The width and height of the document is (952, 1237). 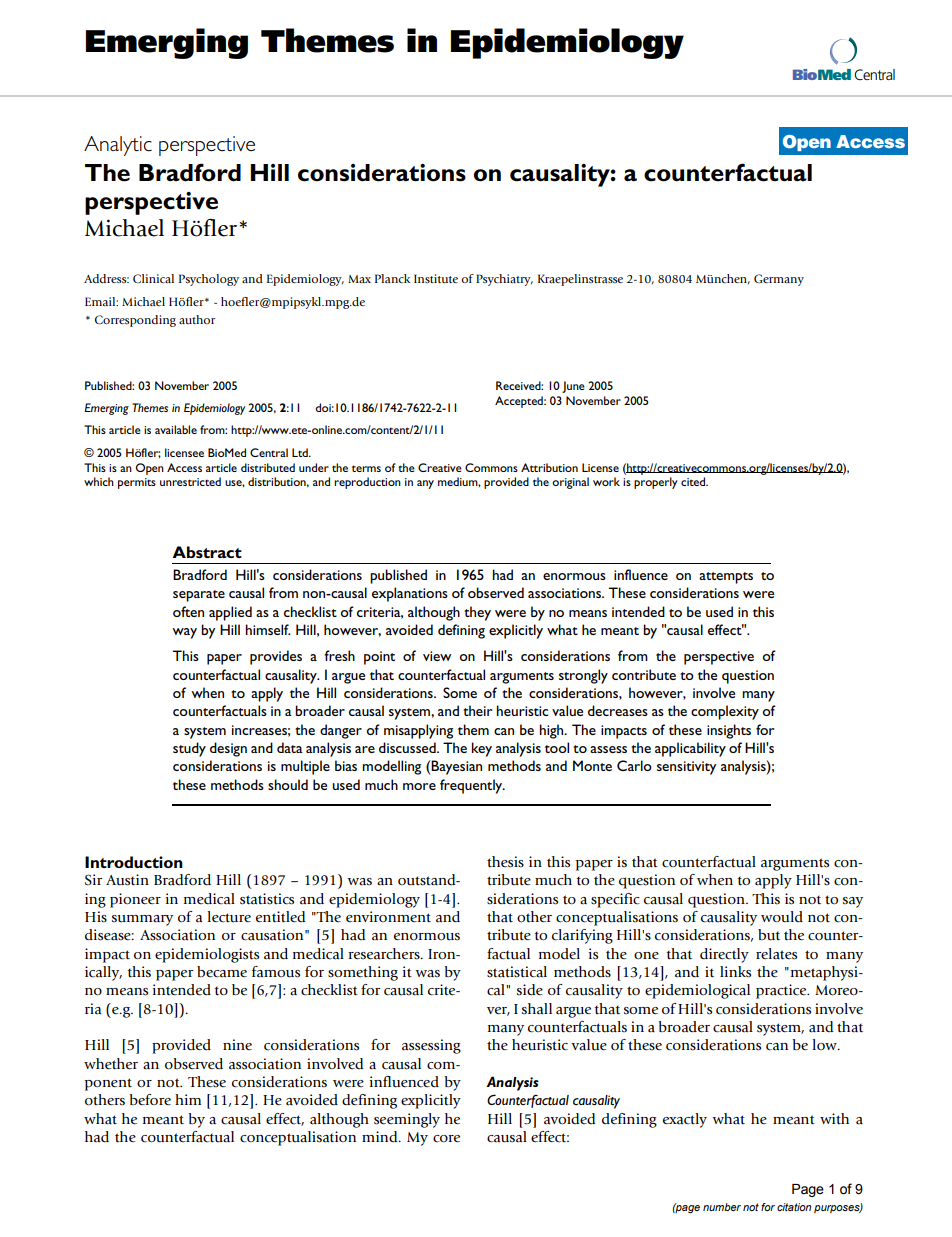 I want to click on Analytic, so click(x=118, y=146).
